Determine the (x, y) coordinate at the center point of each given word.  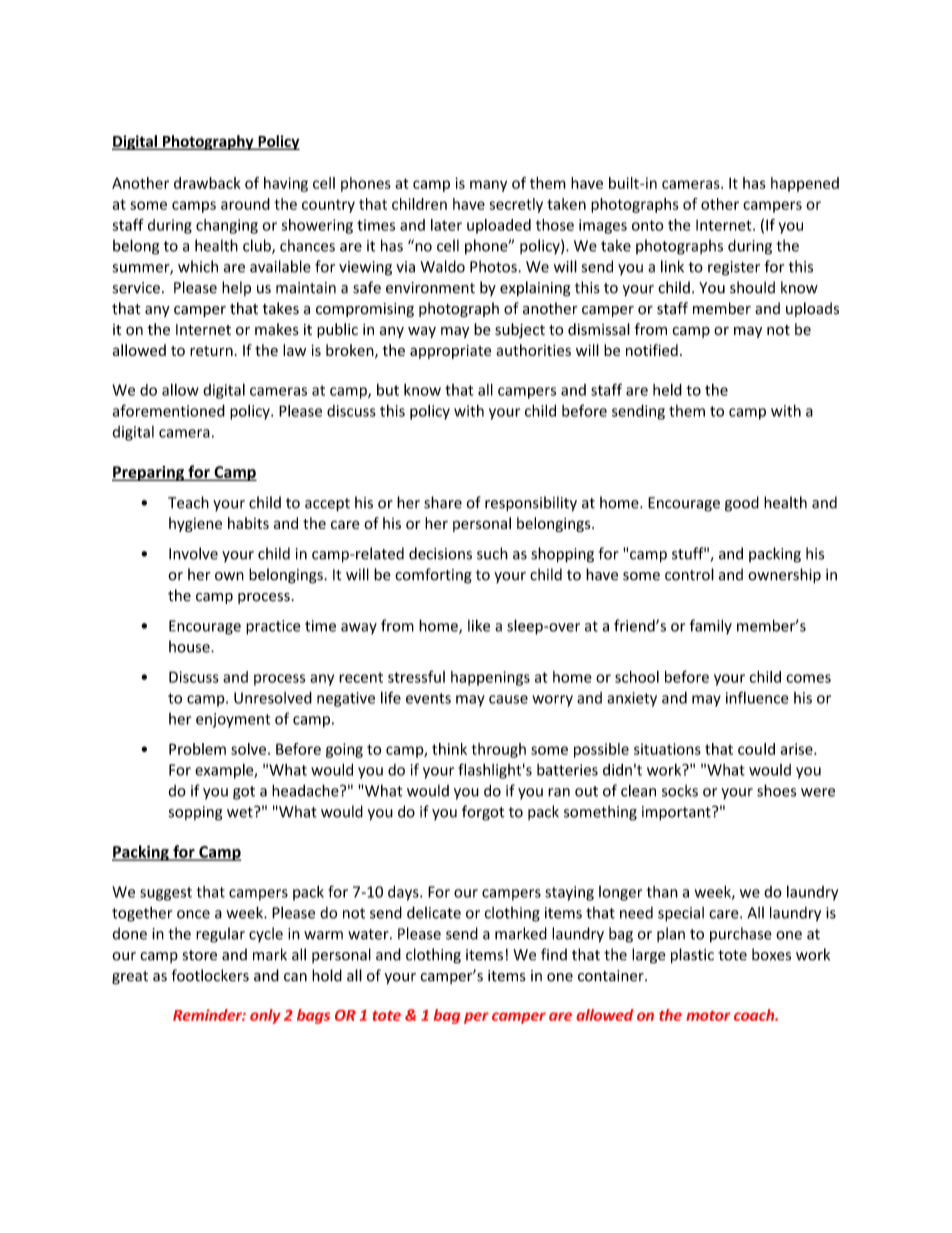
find (554, 954)
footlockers (210, 975)
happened (805, 184)
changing (227, 226)
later (446, 225)
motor (708, 1016)
